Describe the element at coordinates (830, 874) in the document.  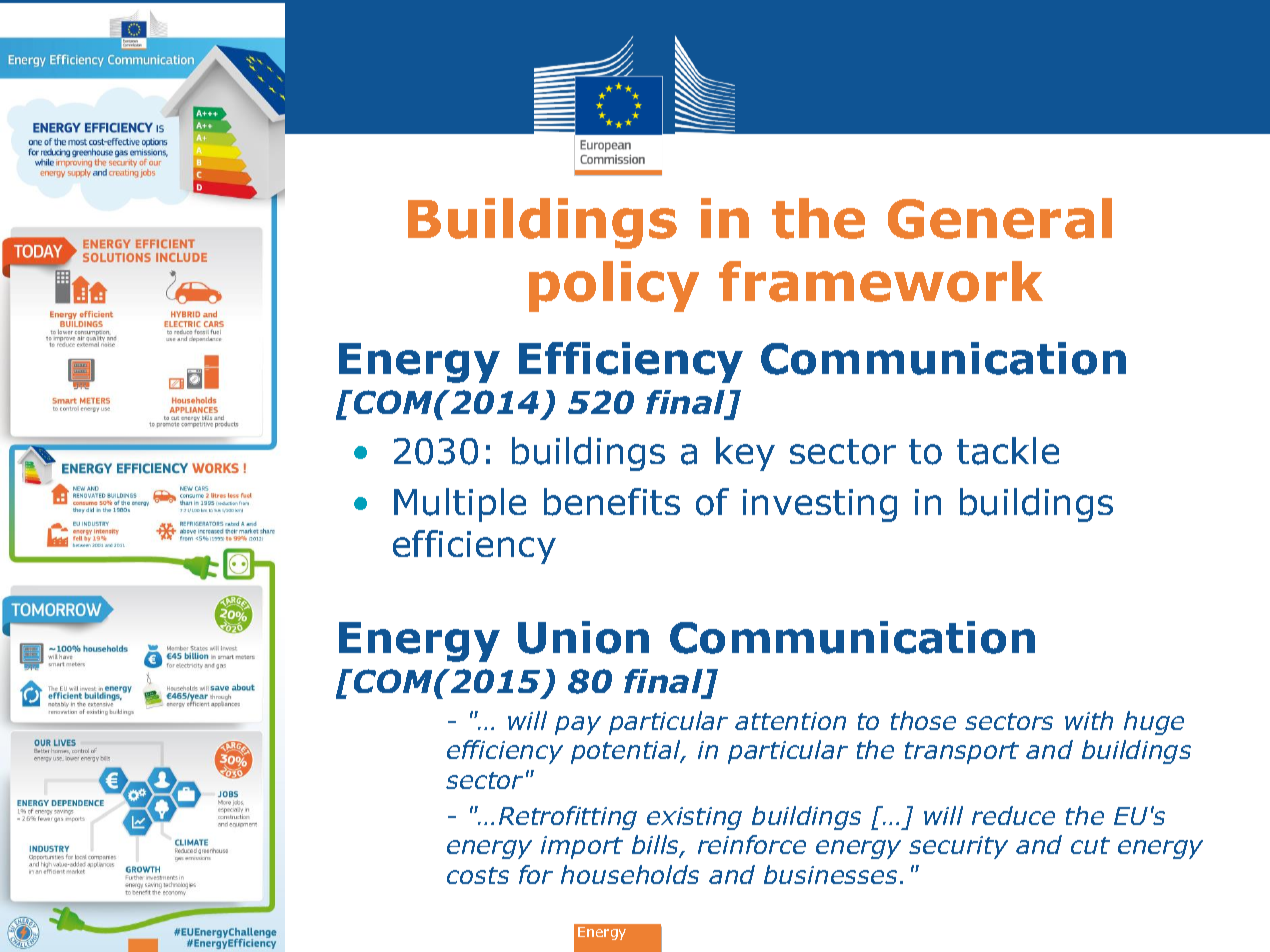
I see `businesses` at that location.
